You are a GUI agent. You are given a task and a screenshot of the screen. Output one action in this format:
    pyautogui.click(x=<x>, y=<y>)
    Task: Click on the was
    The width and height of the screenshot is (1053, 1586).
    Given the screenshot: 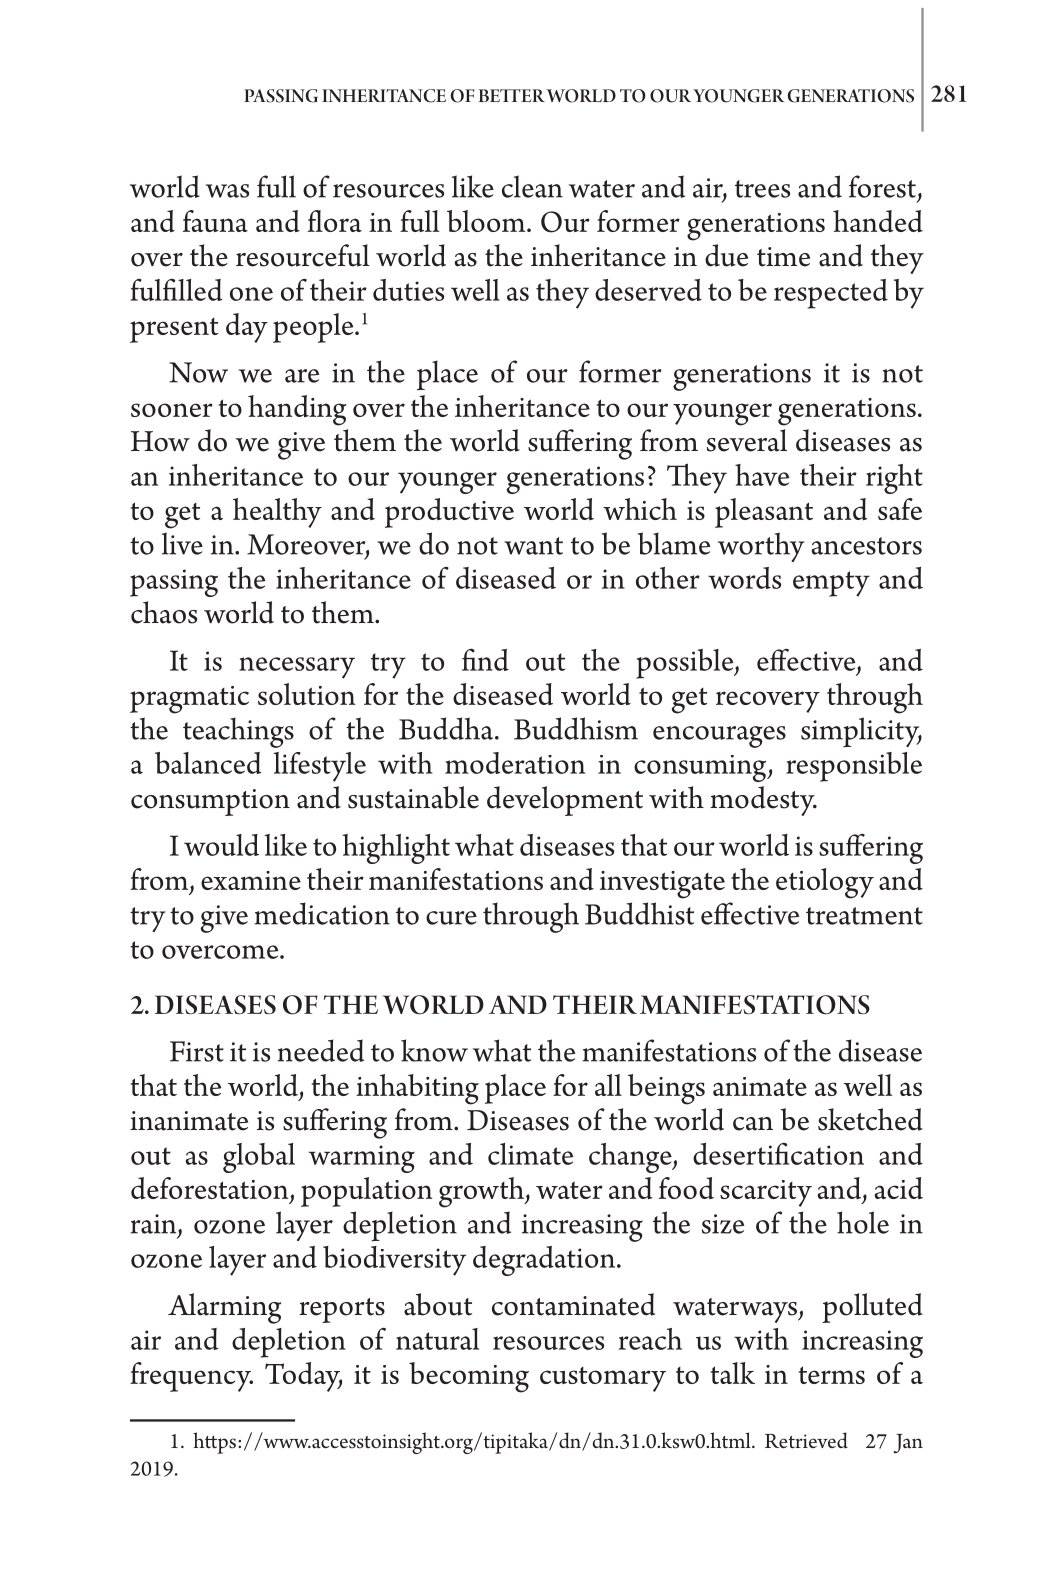 What is the action you would take?
    pyautogui.click(x=227, y=191)
